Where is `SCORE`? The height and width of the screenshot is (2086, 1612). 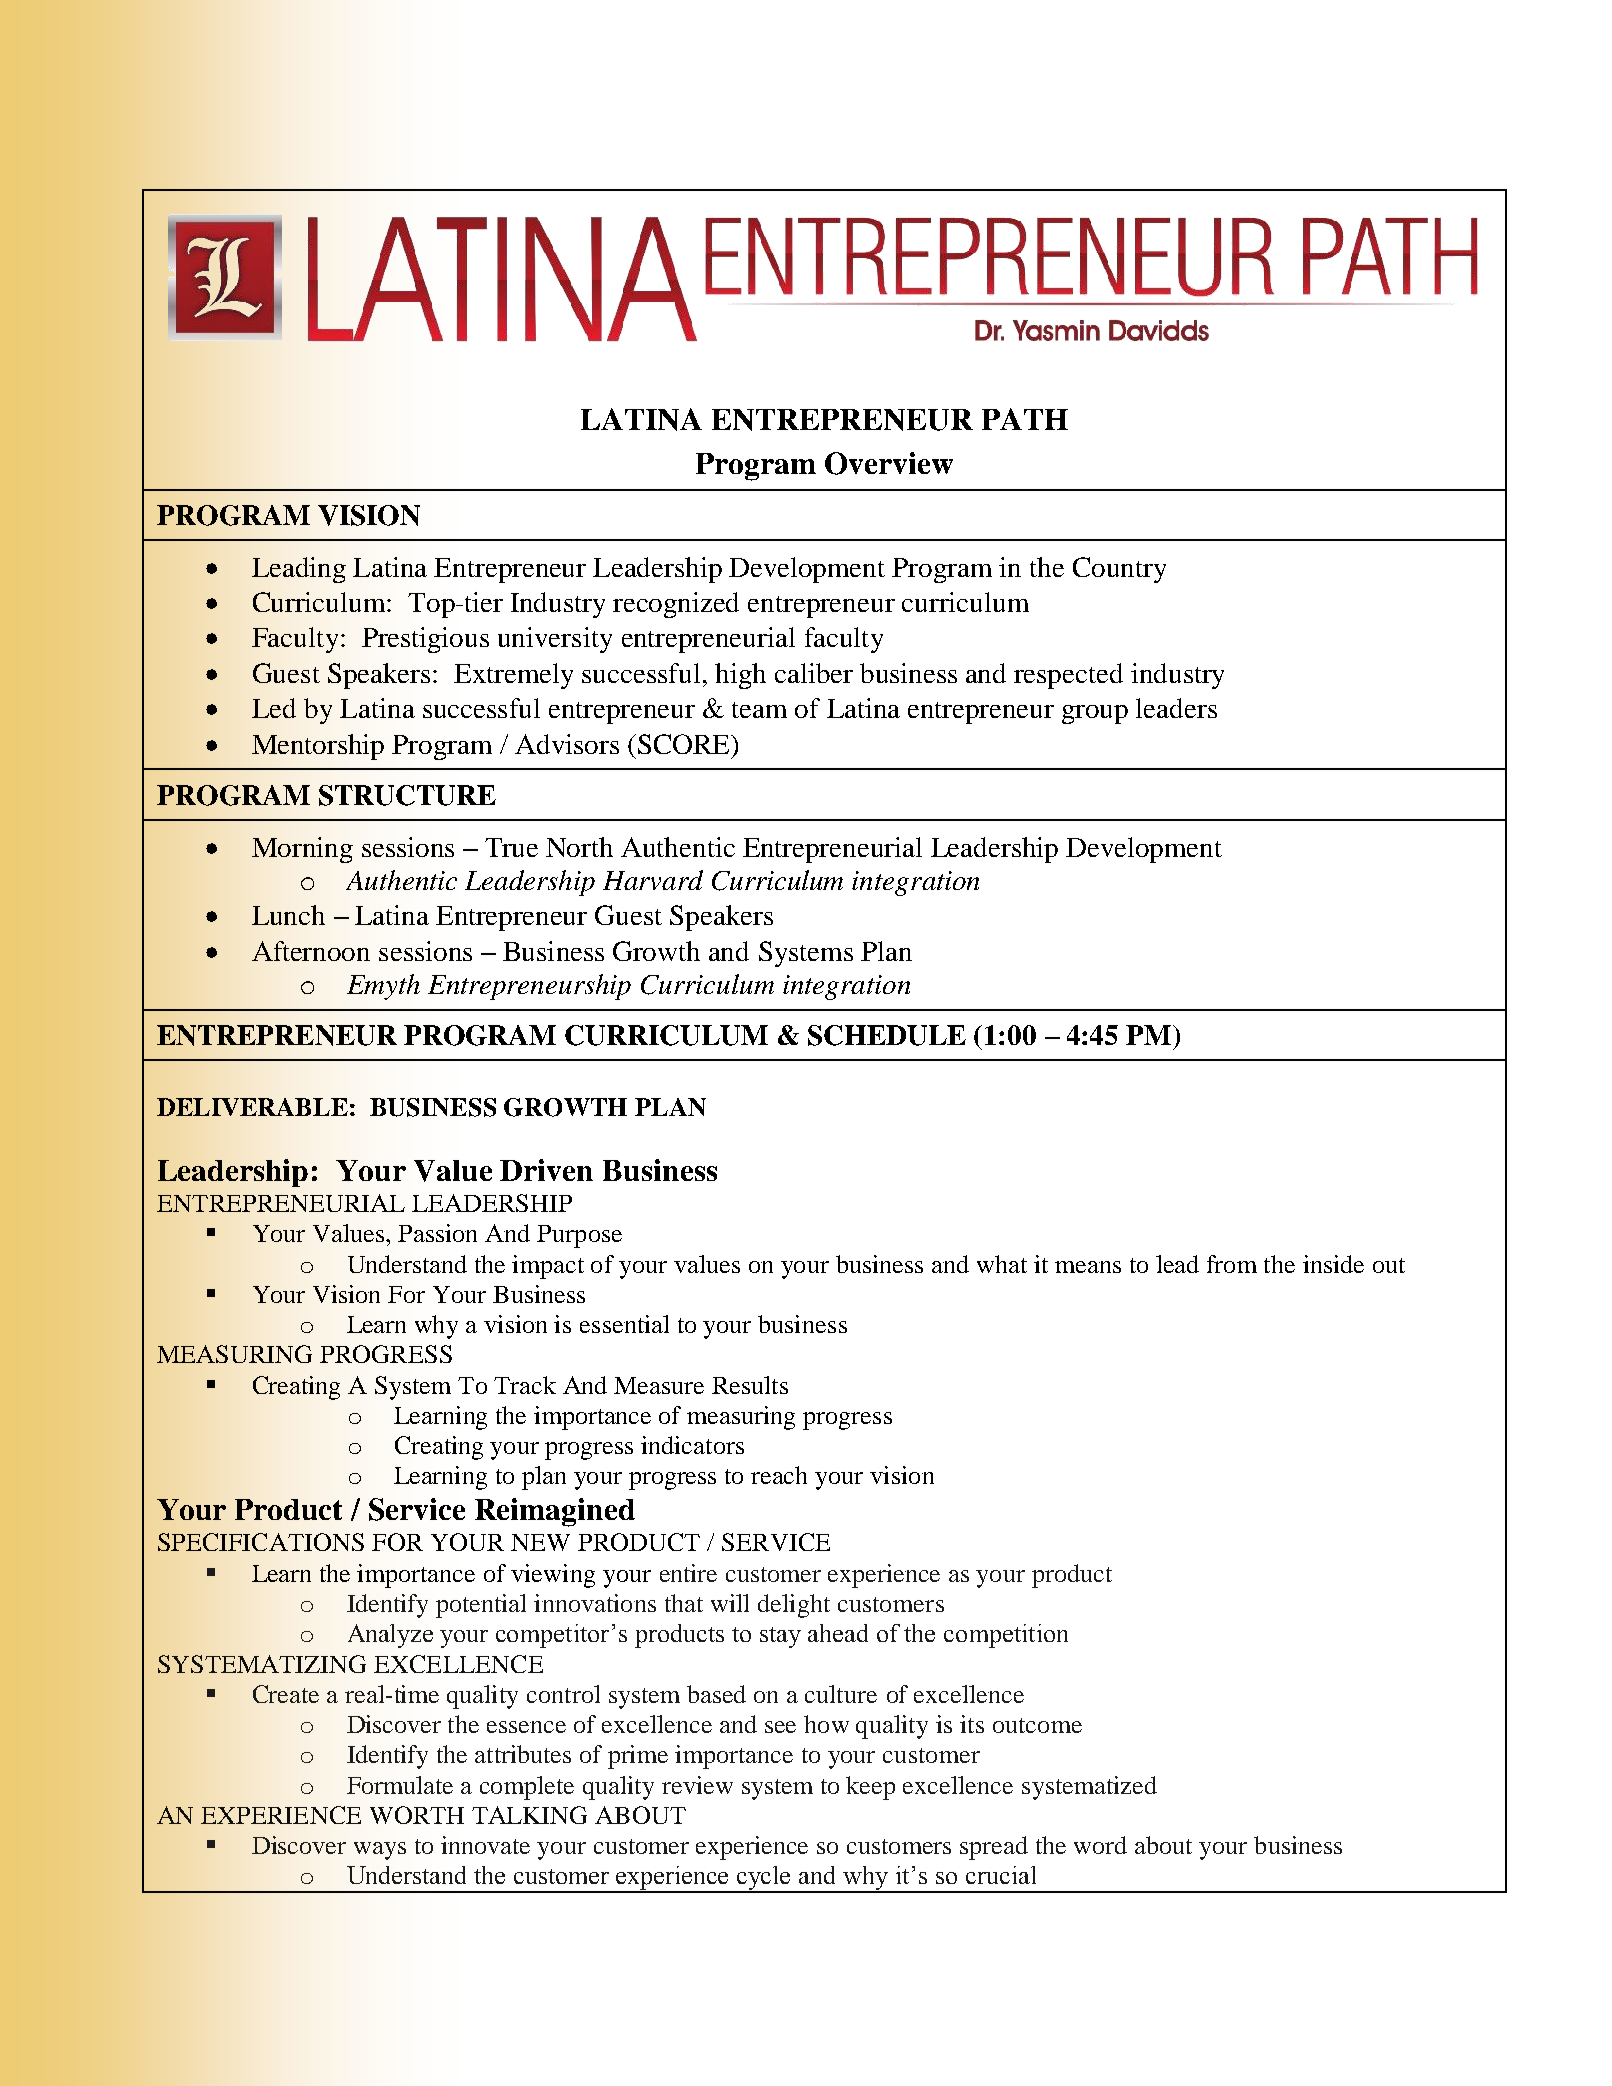 SCORE is located at coordinates (685, 744).
